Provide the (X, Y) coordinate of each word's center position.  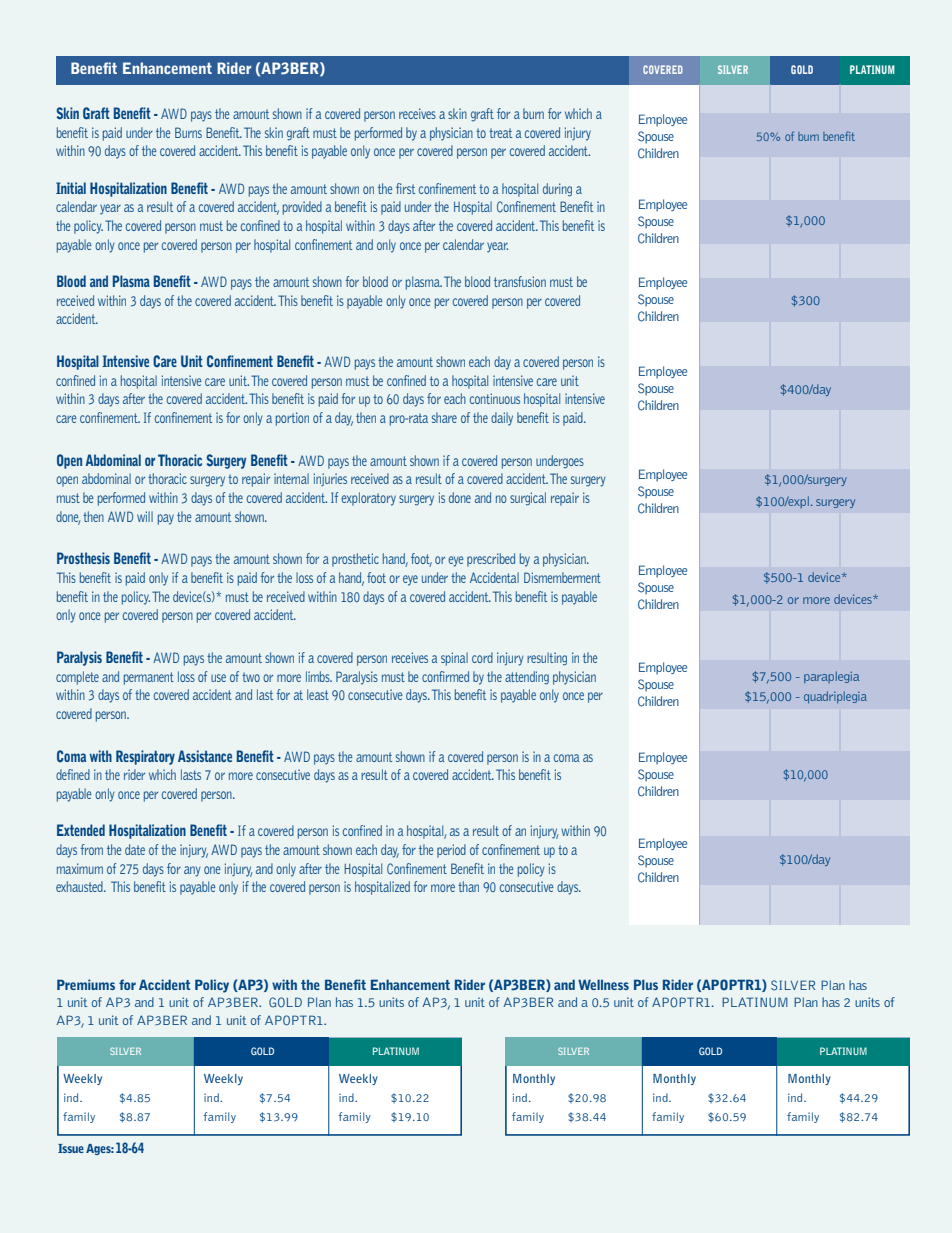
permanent (149, 678)
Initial (71, 188)
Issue (71, 1148)
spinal (454, 659)
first (405, 188)
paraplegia (831, 677)
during (557, 190)
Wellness (603, 984)
